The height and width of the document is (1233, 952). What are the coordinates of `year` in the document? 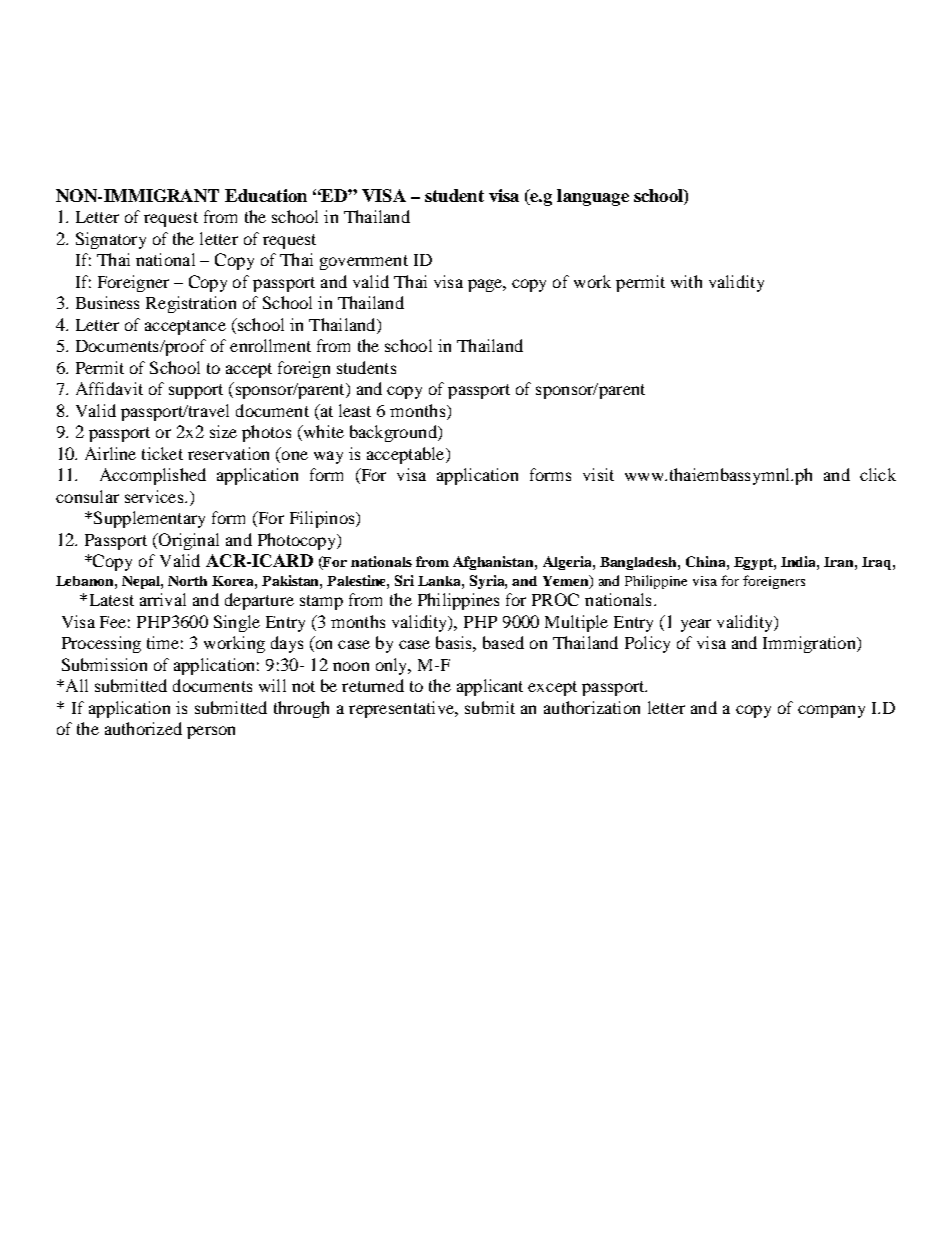 It's located at (696, 625).
